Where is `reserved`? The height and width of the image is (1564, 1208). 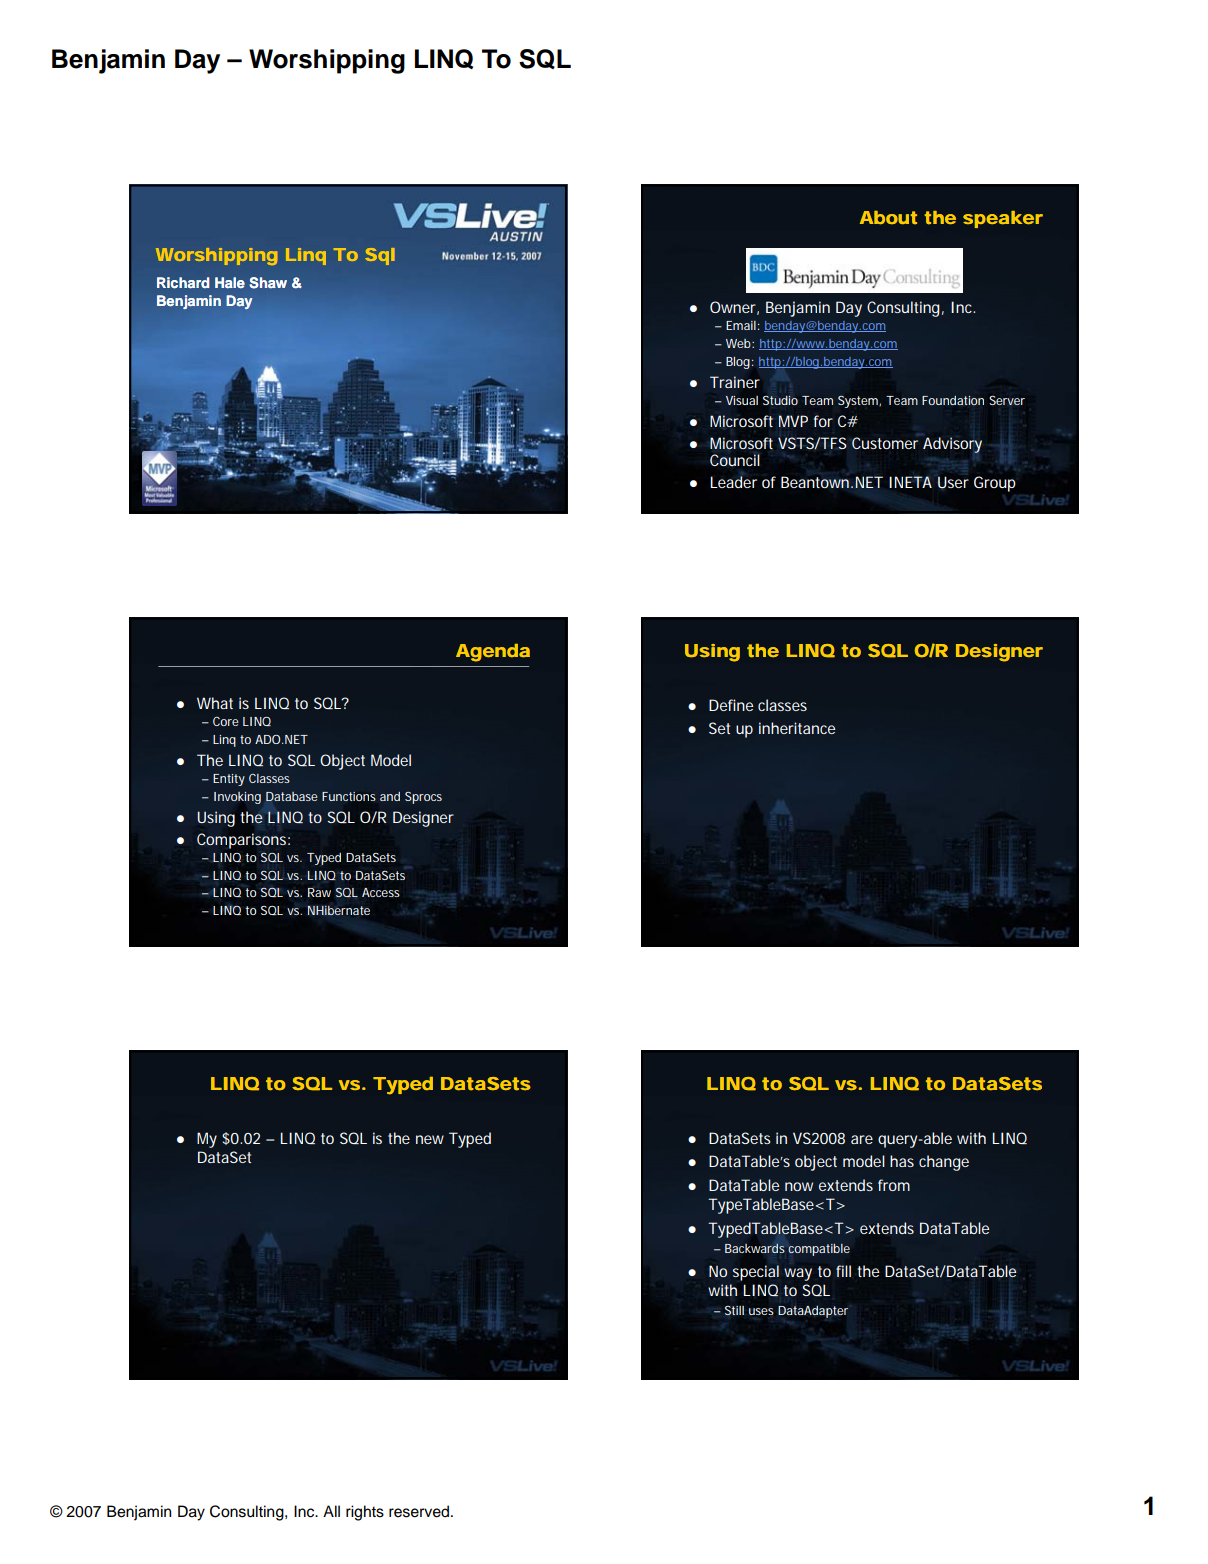
reserved is located at coordinates (420, 1511).
